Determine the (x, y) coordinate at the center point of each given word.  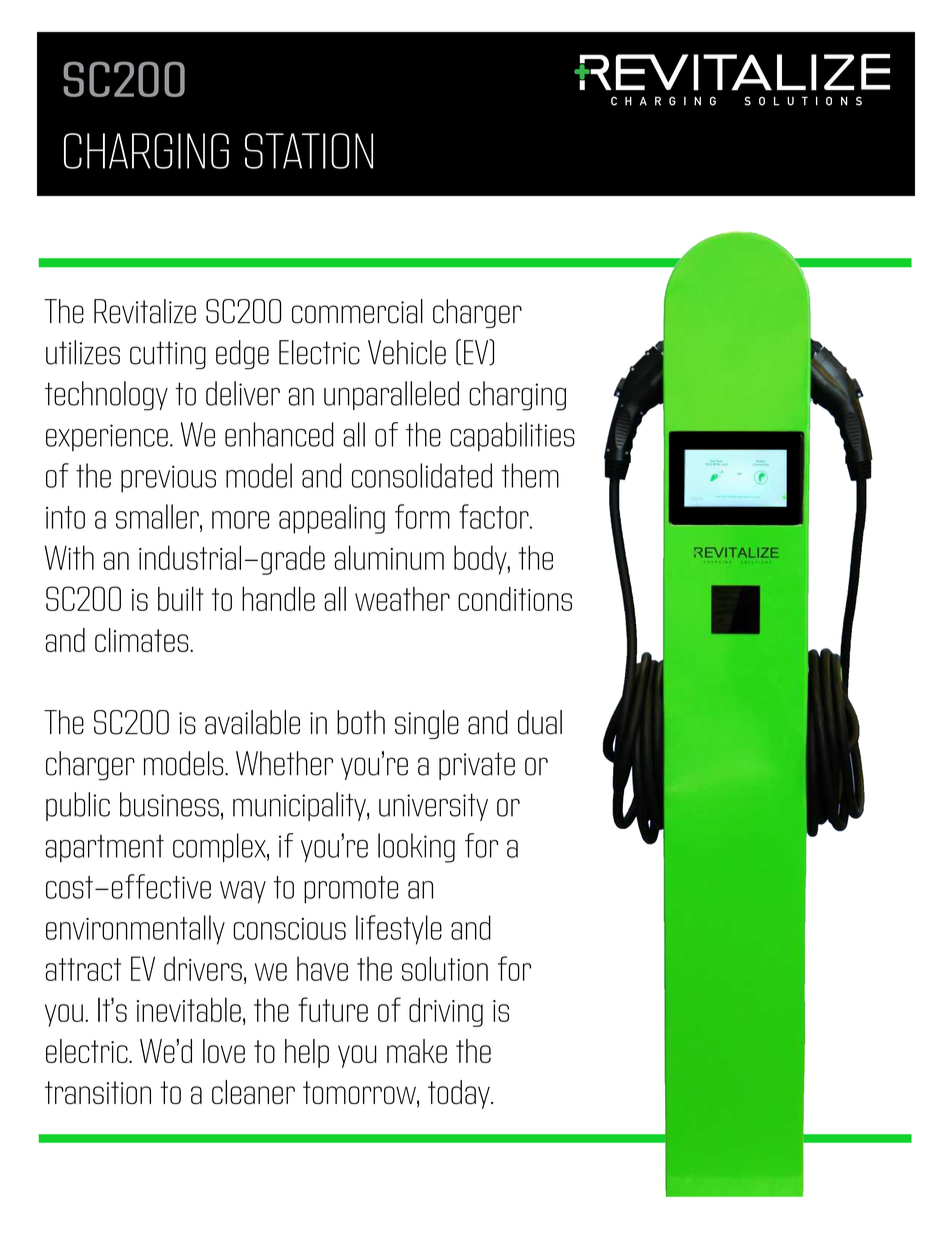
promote (351, 890)
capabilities (512, 436)
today (460, 1094)
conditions (515, 599)
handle (278, 598)
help (307, 1053)
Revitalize (145, 311)
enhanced (279, 434)
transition (98, 1093)
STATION (309, 151)
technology (106, 396)
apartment (105, 848)
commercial (357, 311)
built (181, 598)
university (433, 807)
